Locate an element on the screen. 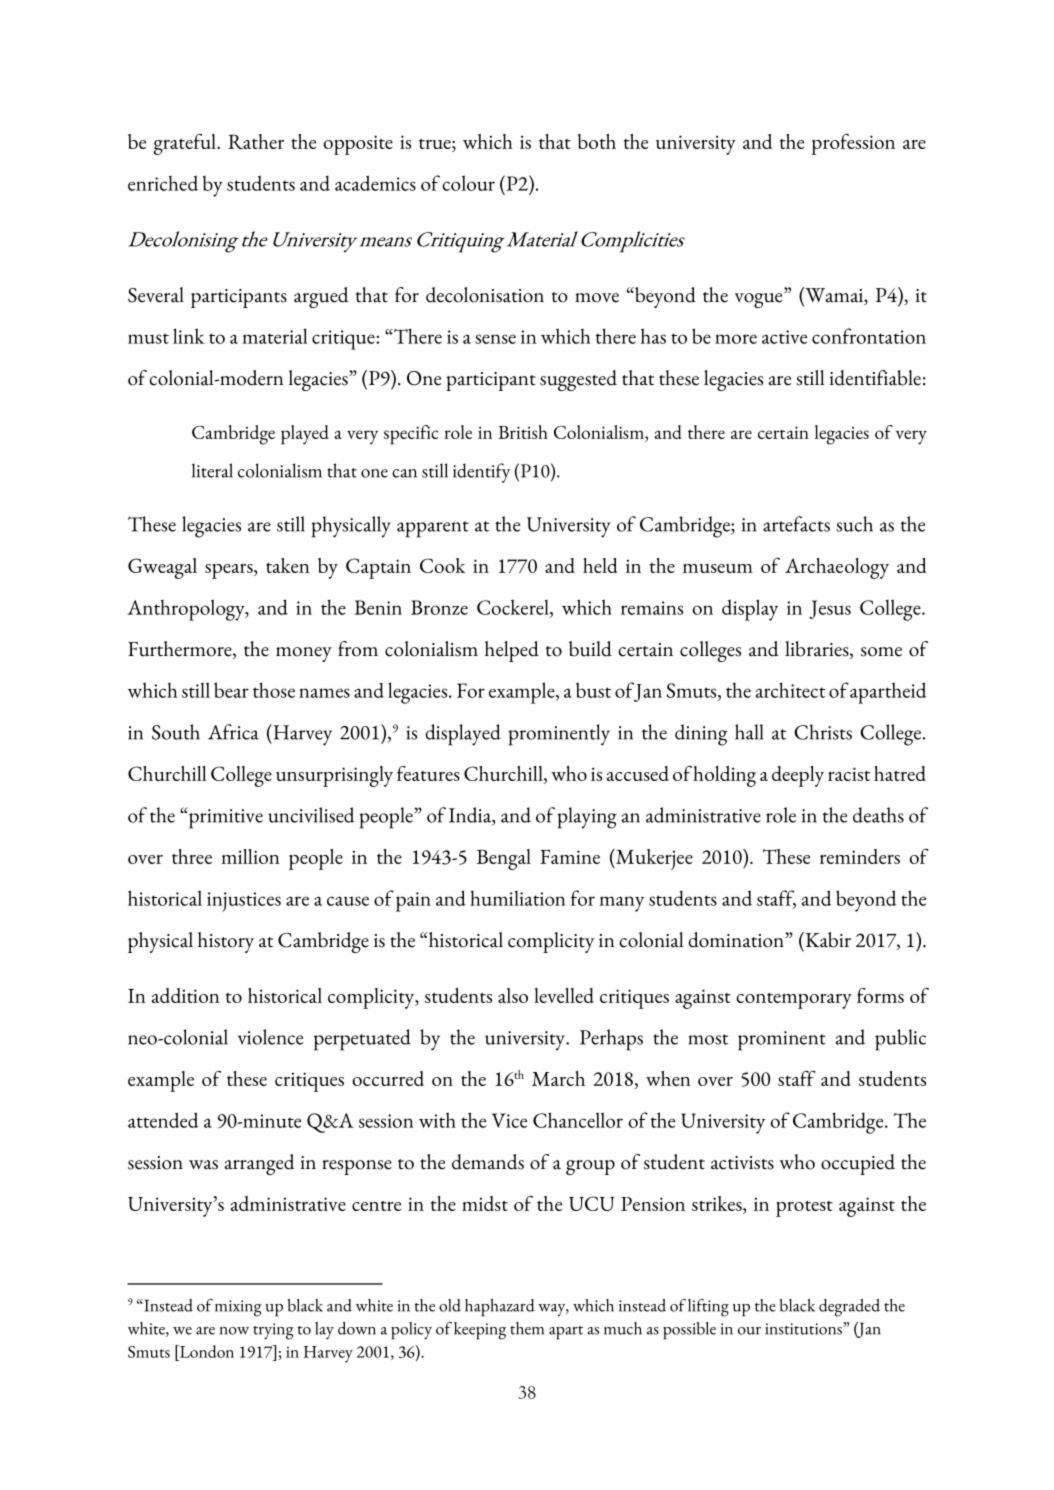 This screenshot has height=1490, width=1054. mixing is located at coordinates (238, 1308).
